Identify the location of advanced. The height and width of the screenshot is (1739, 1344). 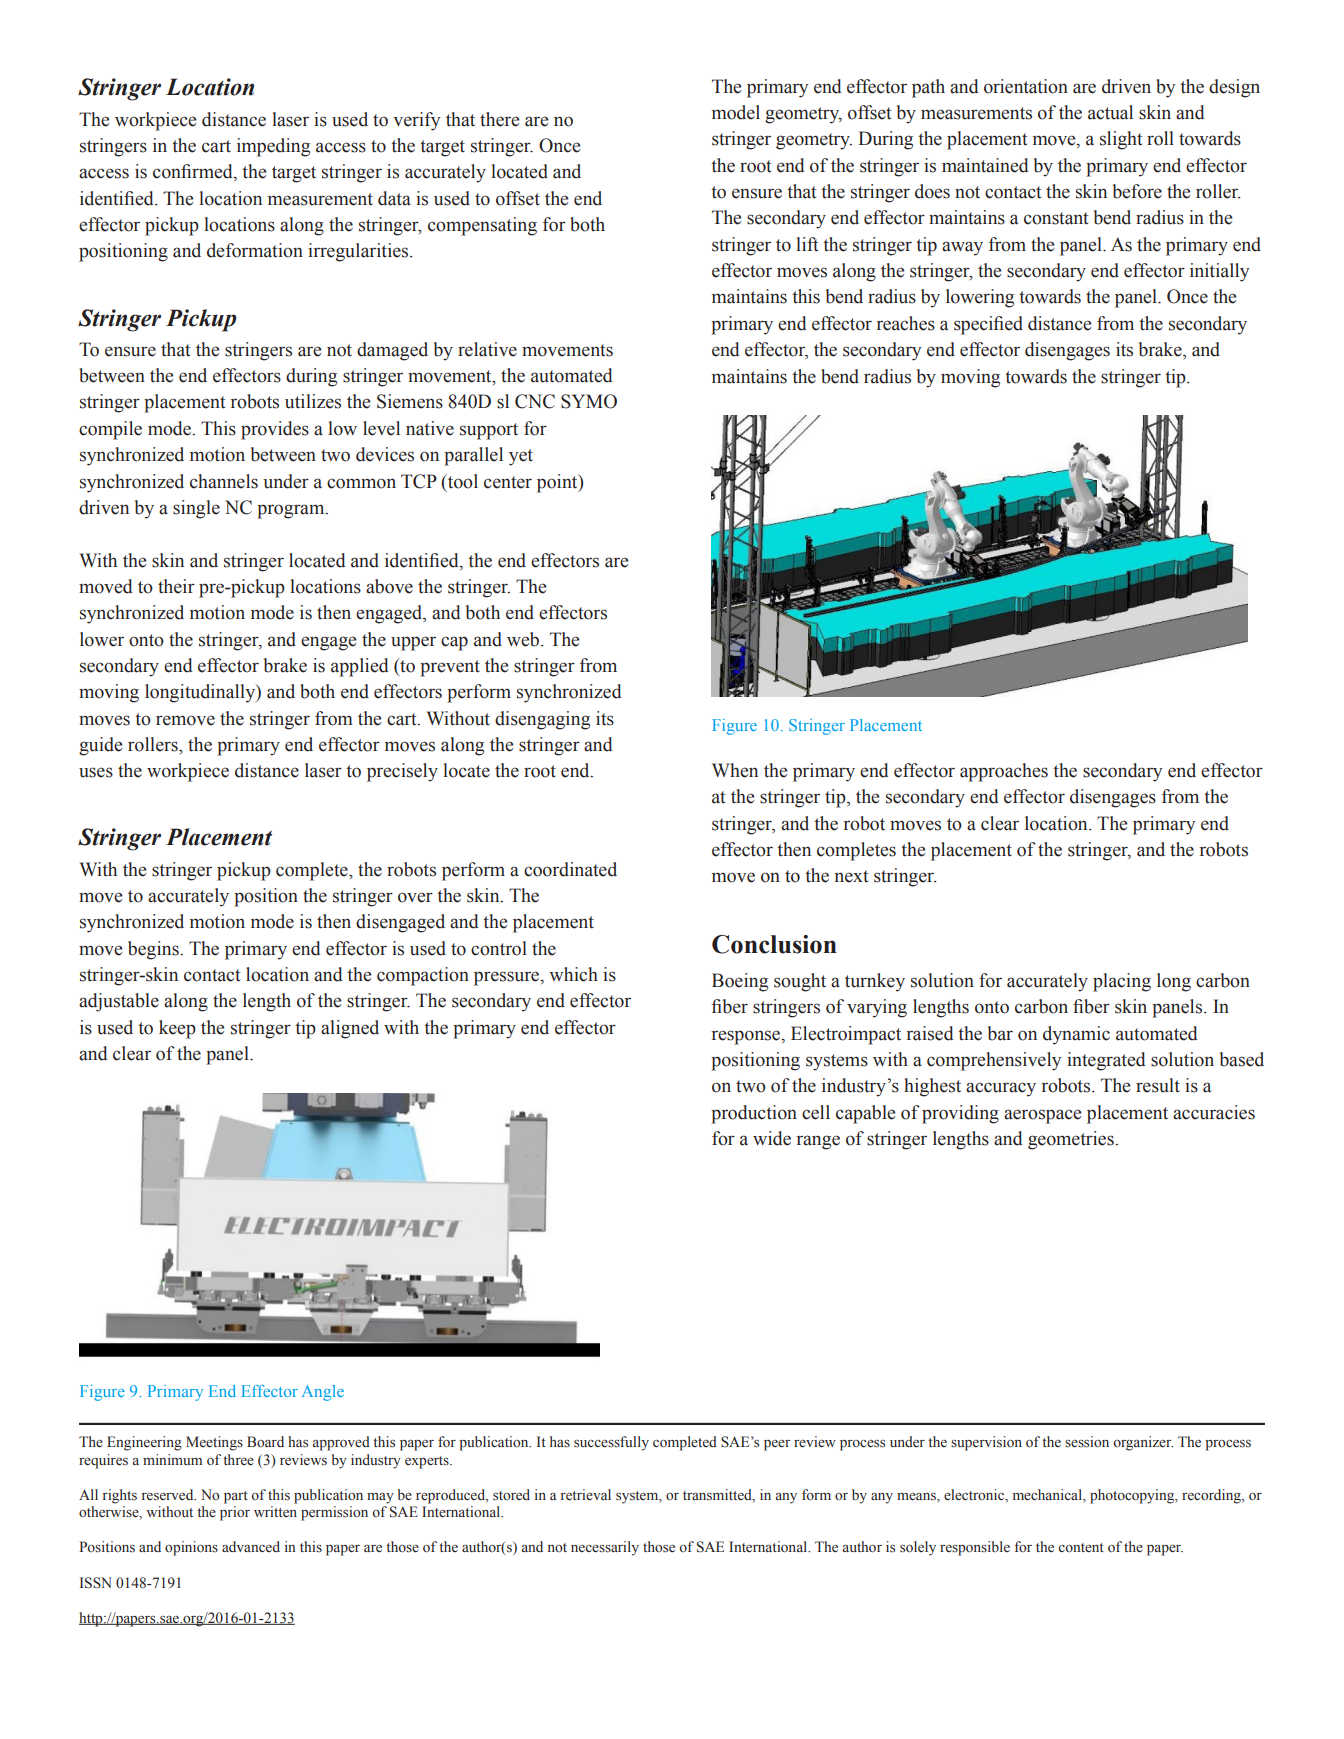
(251, 1546).
